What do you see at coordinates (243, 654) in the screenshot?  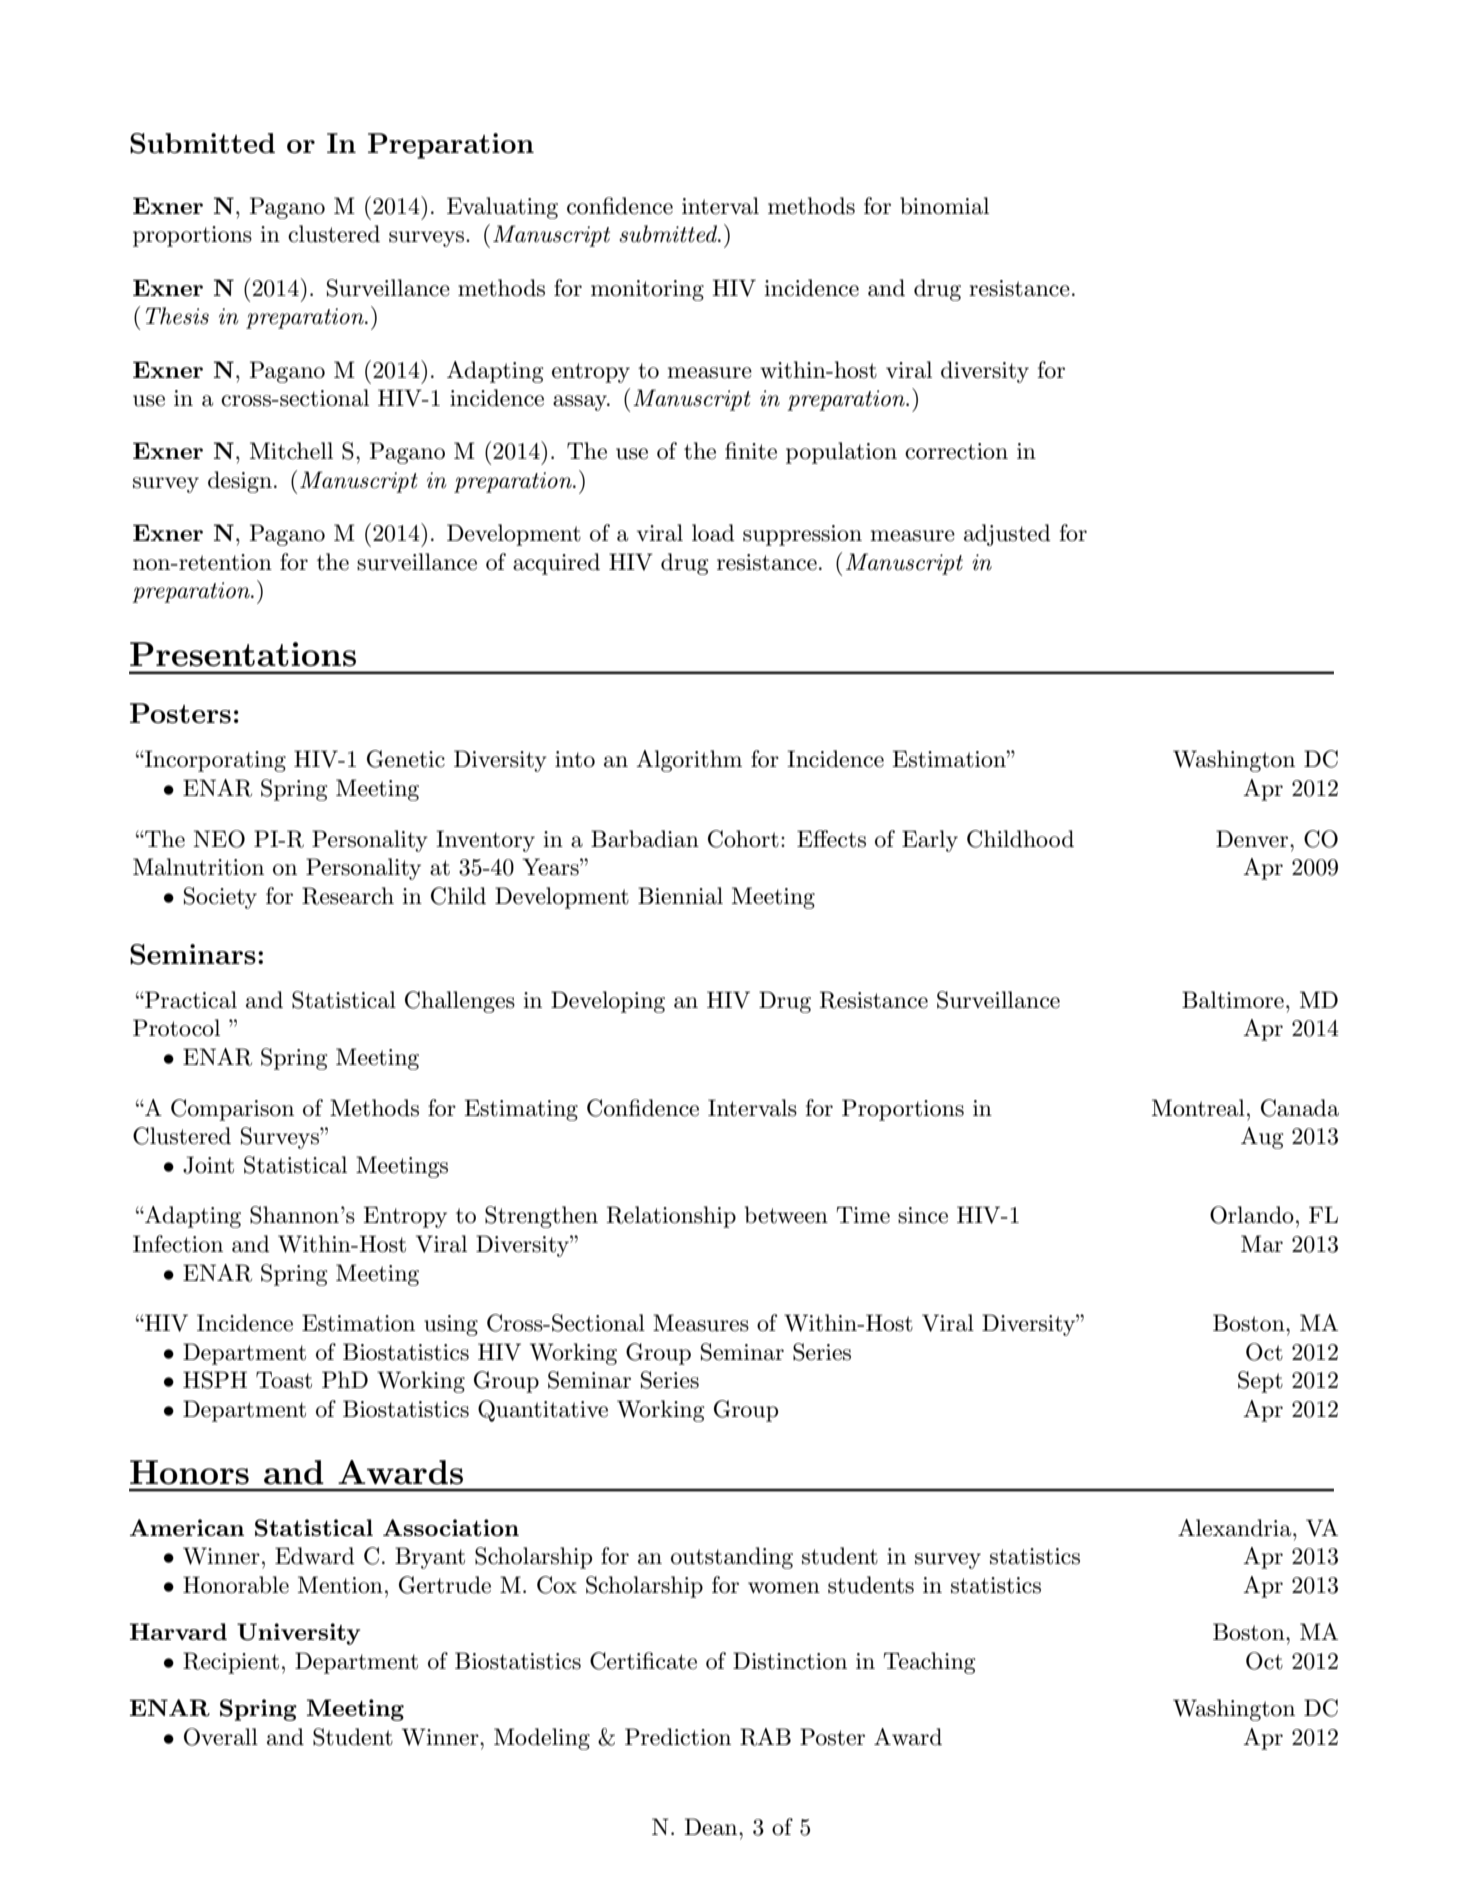 I see `Presentations` at bounding box center [243, 654].
